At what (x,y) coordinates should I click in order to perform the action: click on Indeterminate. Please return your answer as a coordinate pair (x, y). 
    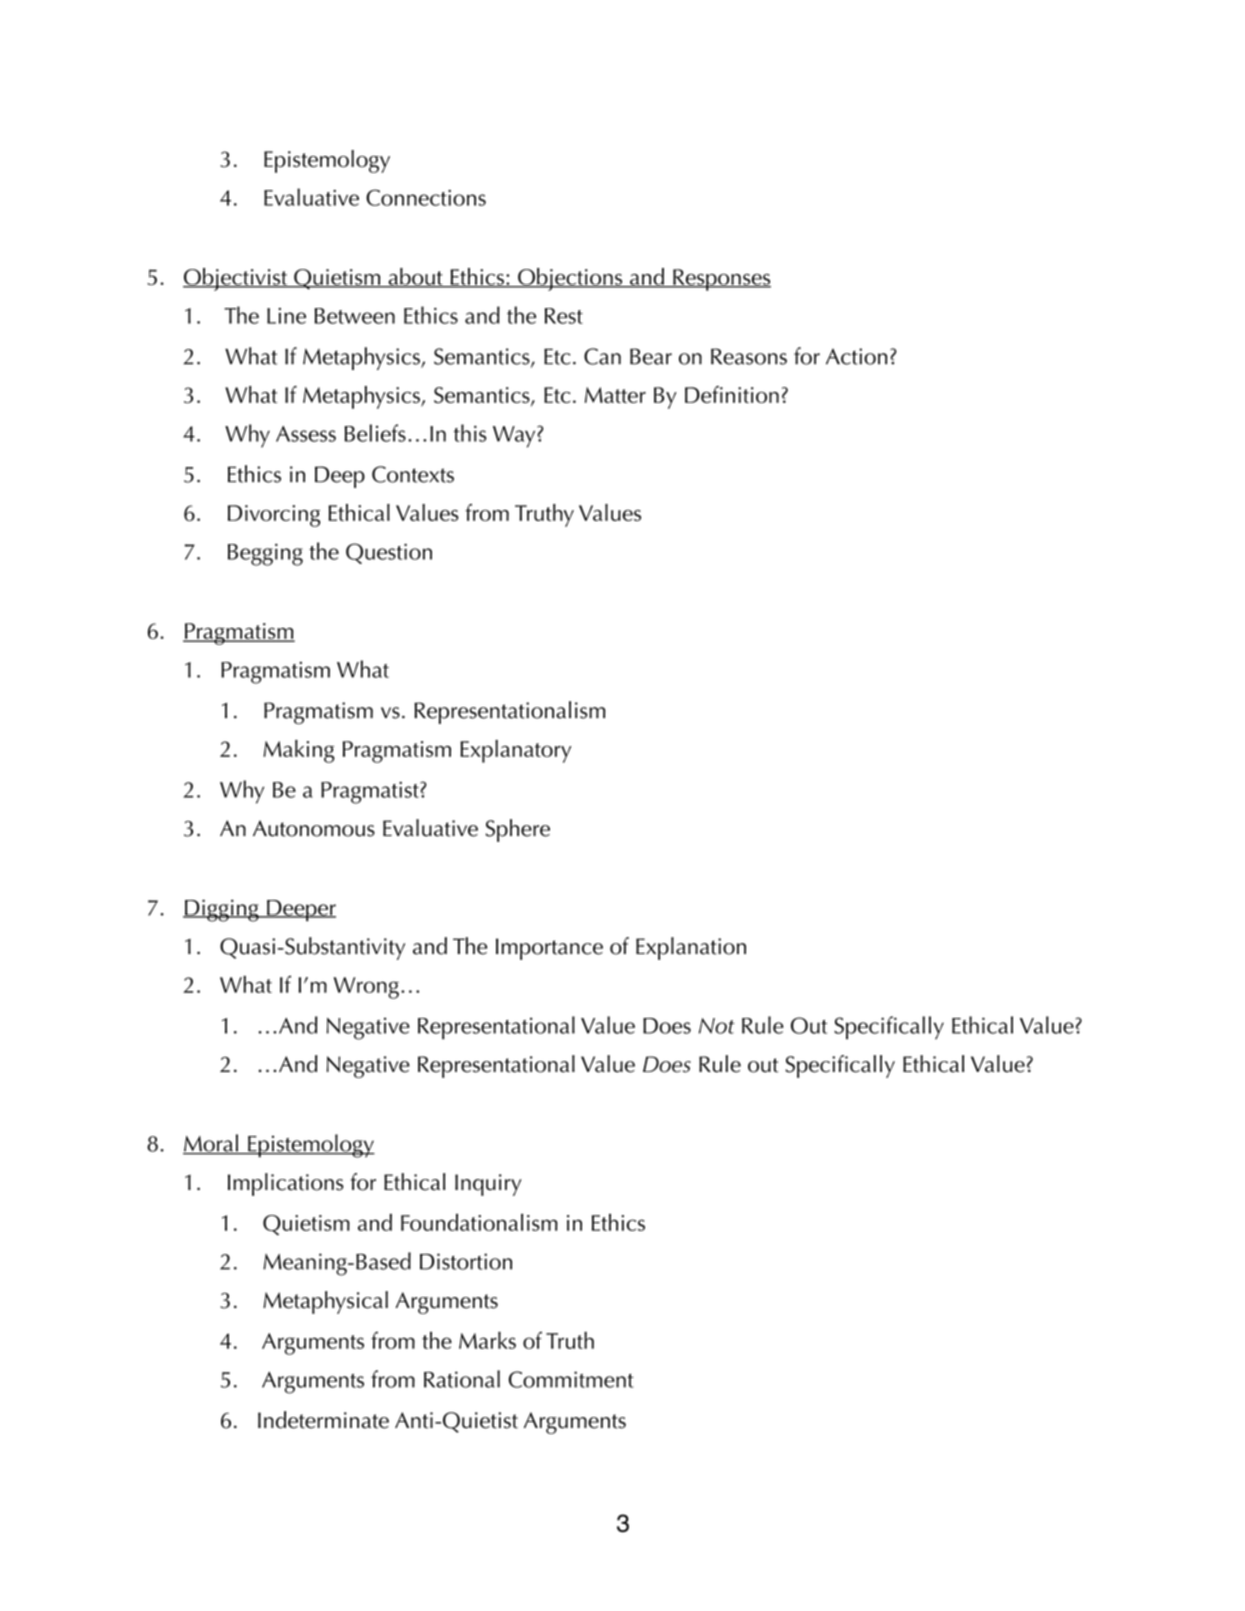
    Looking at the image, I should click on (323, 1420).
